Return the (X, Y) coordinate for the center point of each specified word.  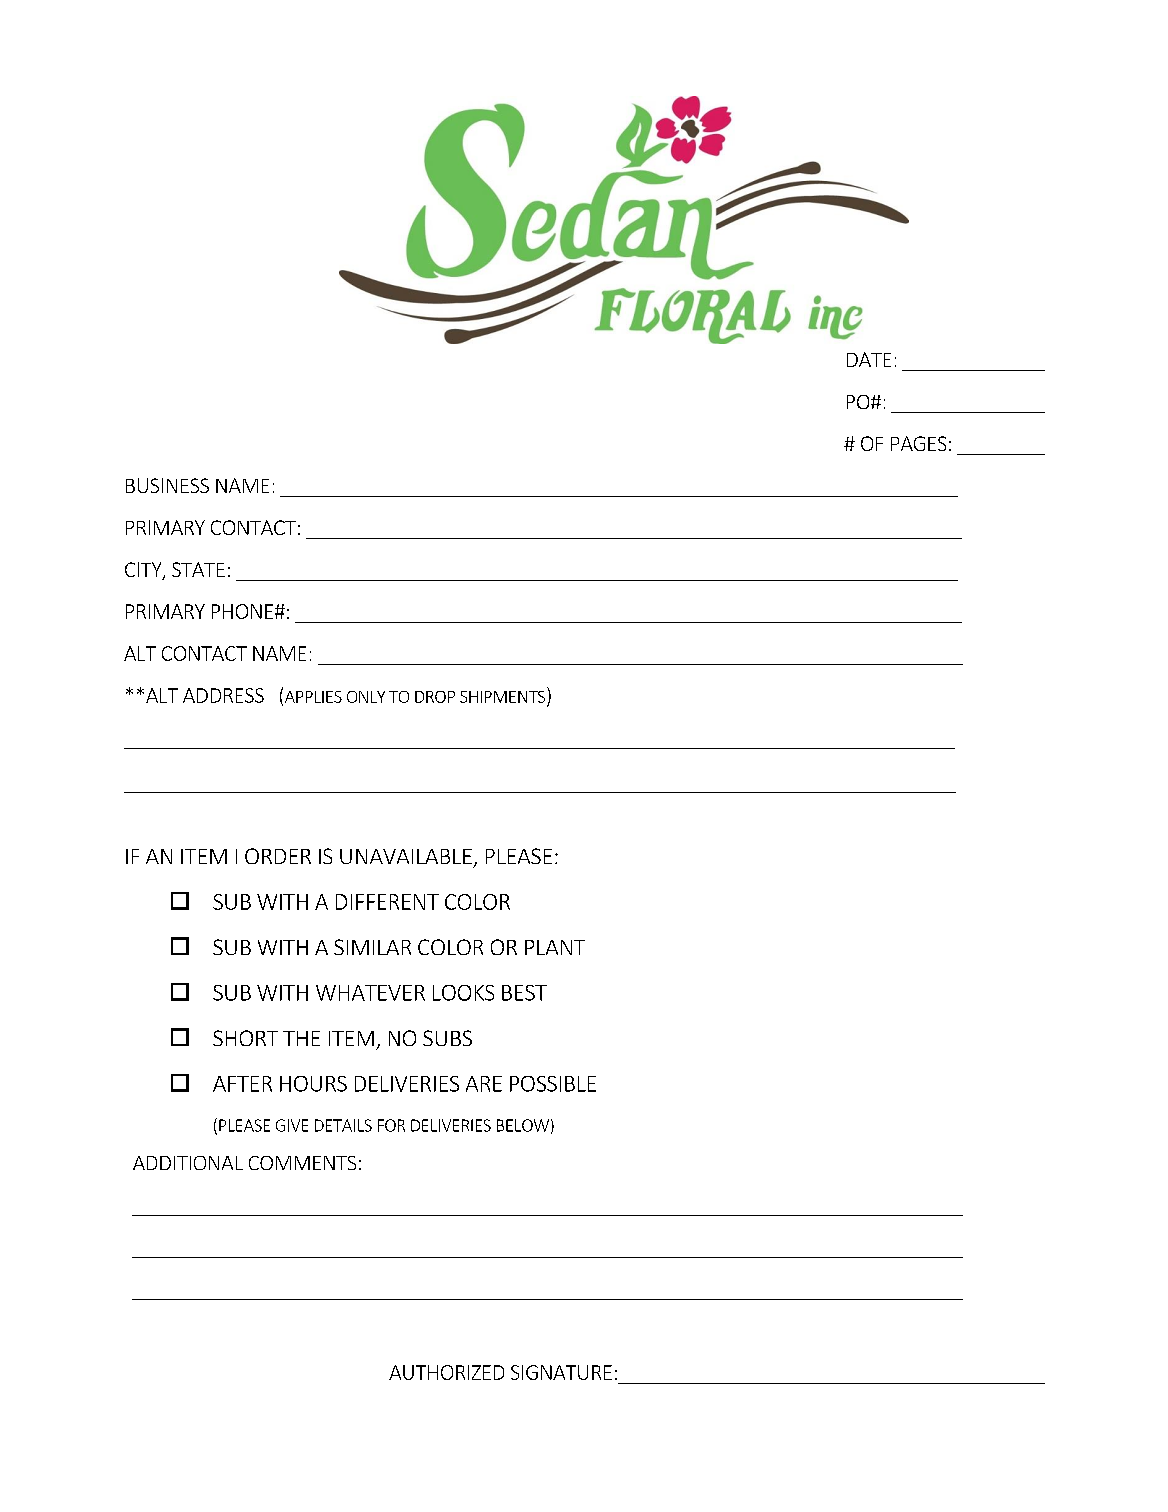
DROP (435, 697)
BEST (524, 993)
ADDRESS (223, 695)
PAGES (918, 443)
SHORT (245, 1038)
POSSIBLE (553, 1084)
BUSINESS (167, 485)
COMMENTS (302, 1163)
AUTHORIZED (446, 1372)
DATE (869, 359)
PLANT (555, 947)
